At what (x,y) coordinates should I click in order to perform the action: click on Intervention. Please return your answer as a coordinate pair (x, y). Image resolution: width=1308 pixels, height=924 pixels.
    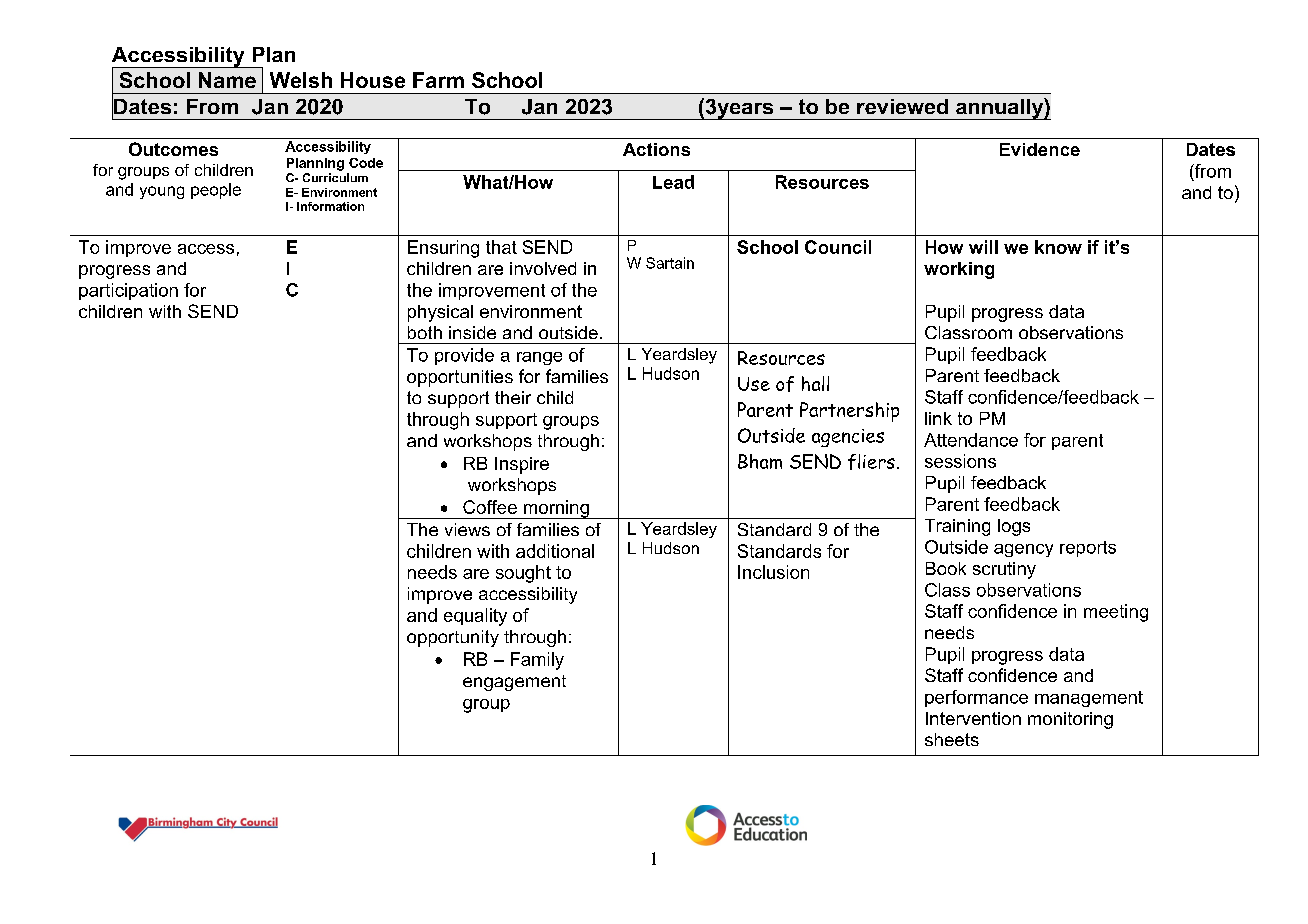
    Looking at the image, I should click on (973, 718).
